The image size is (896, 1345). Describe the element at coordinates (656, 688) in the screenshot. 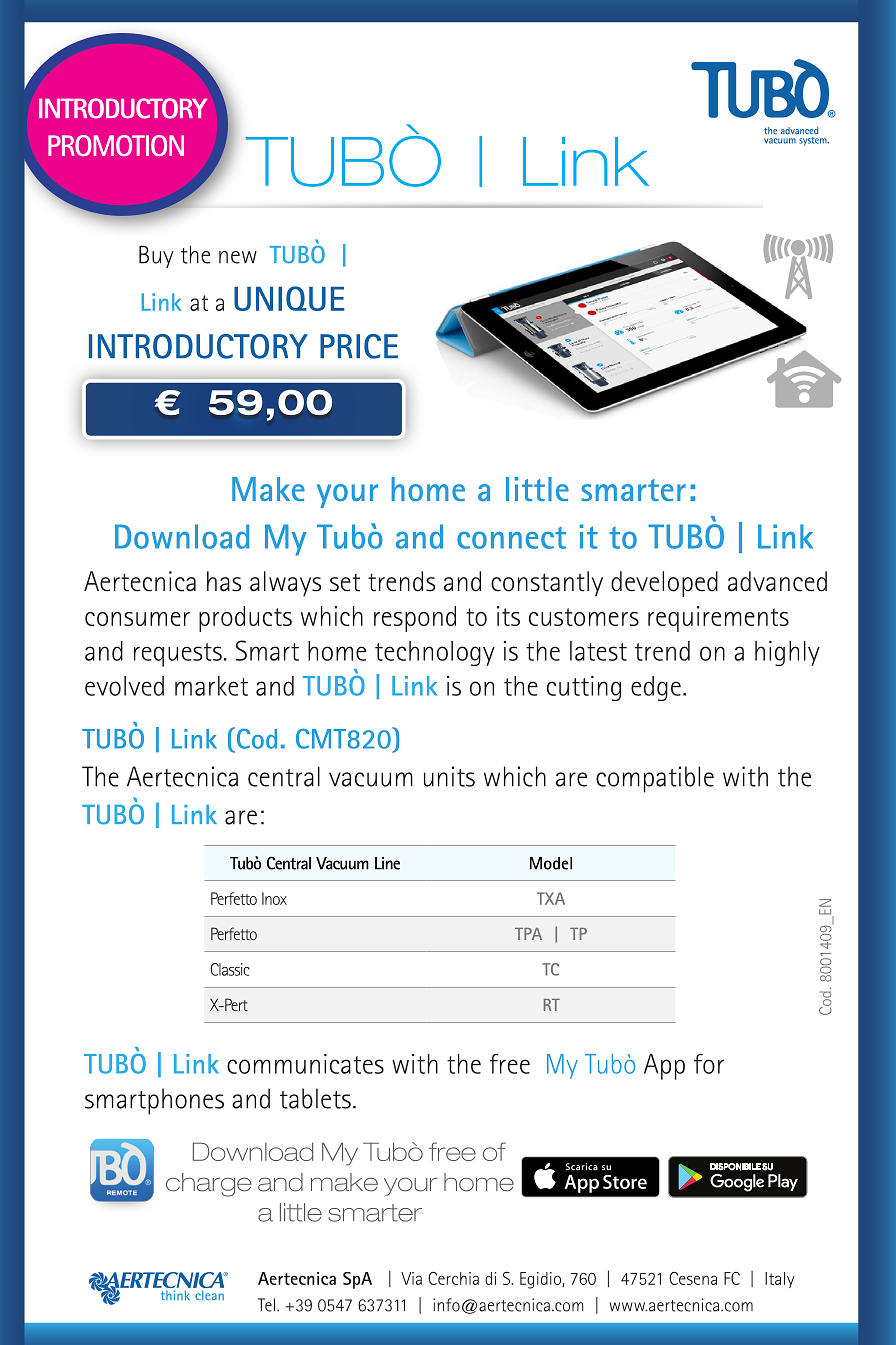

I see `edge` at that location.
